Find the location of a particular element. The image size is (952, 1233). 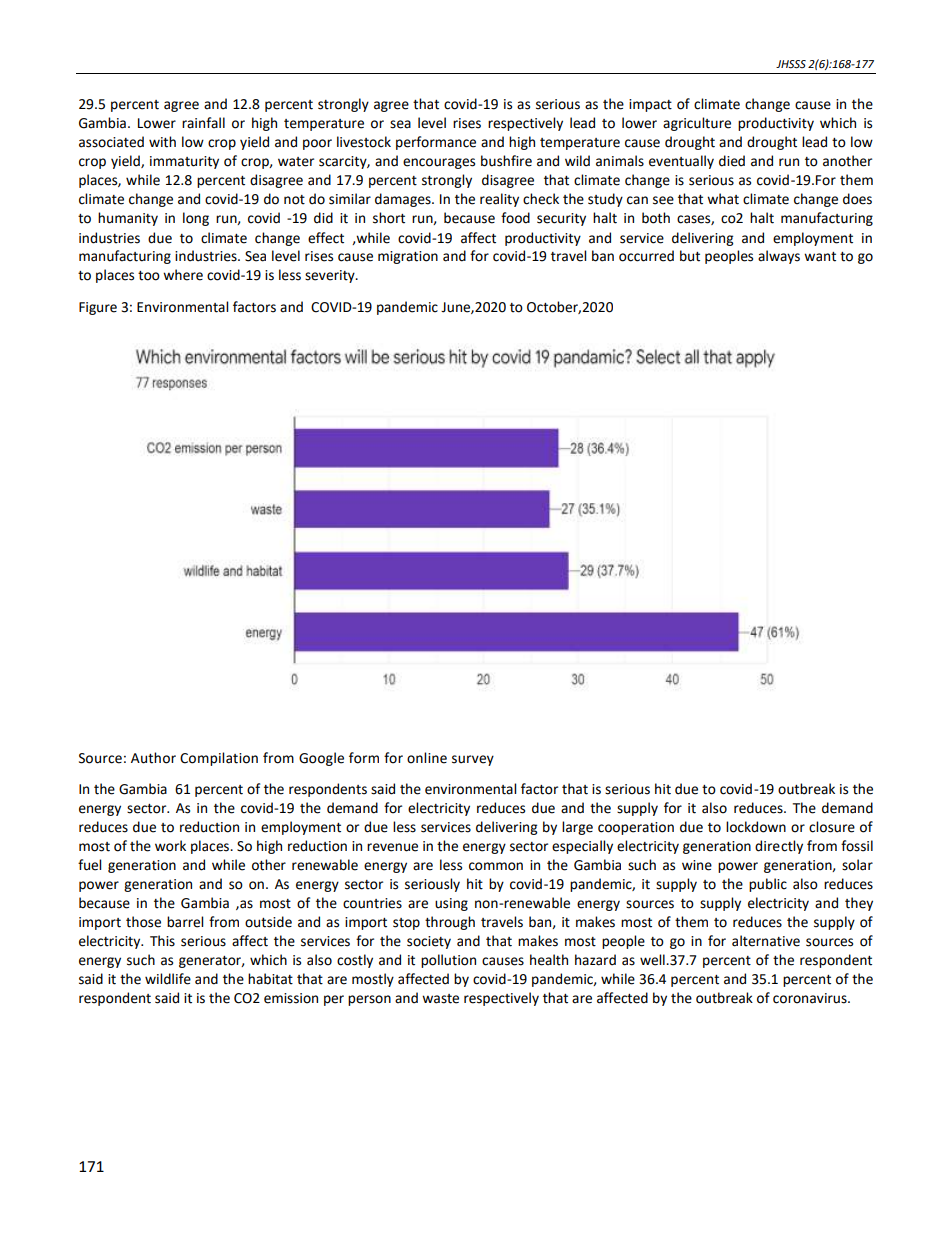

want is located at coordinates (820, 257).
